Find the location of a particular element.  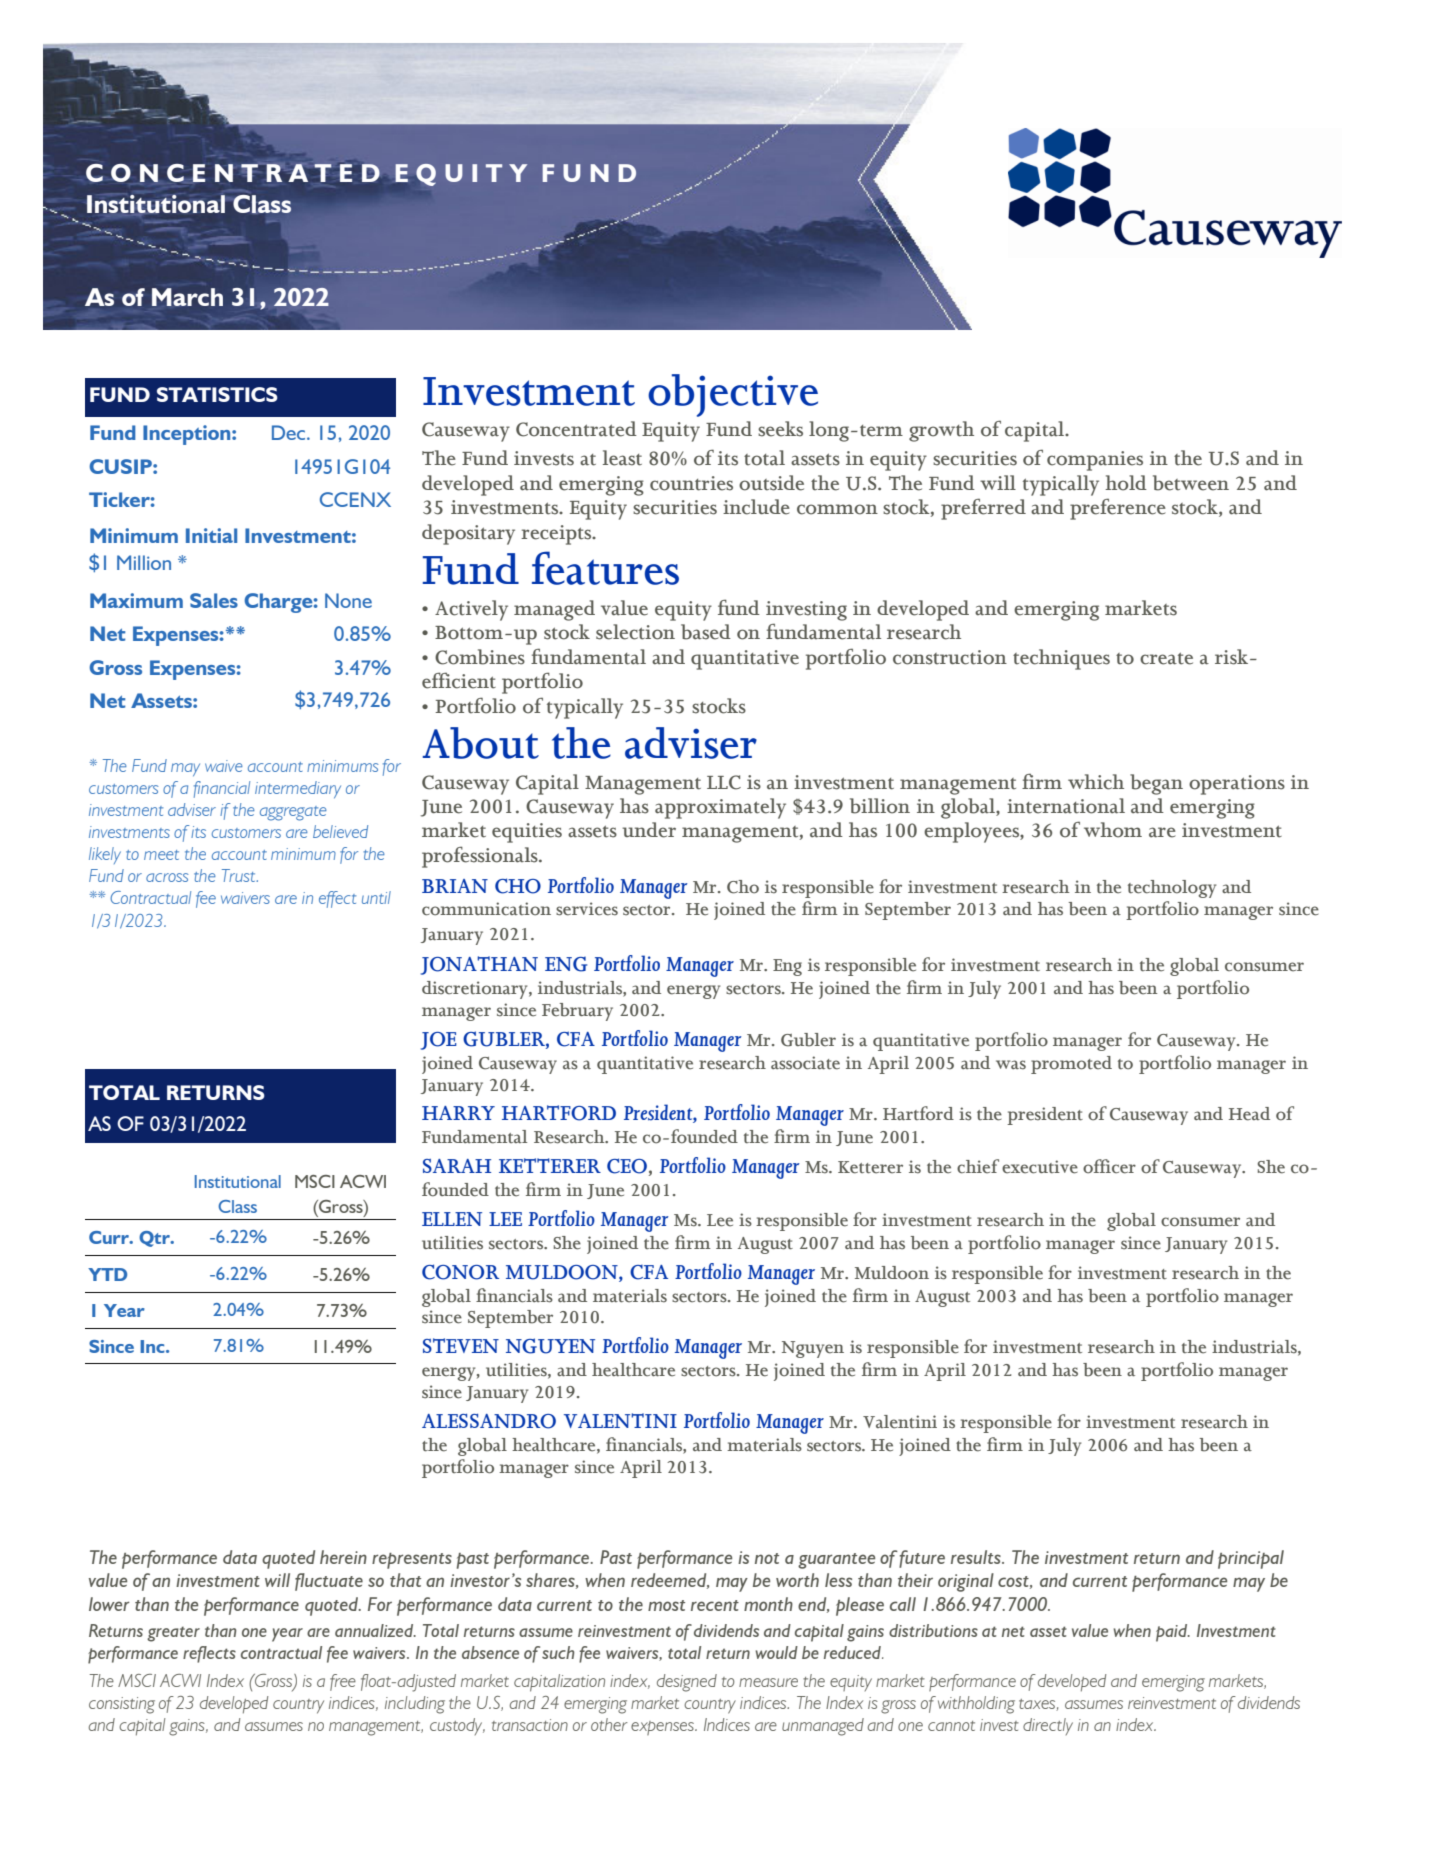

March is located at coordinates (187, 297).
